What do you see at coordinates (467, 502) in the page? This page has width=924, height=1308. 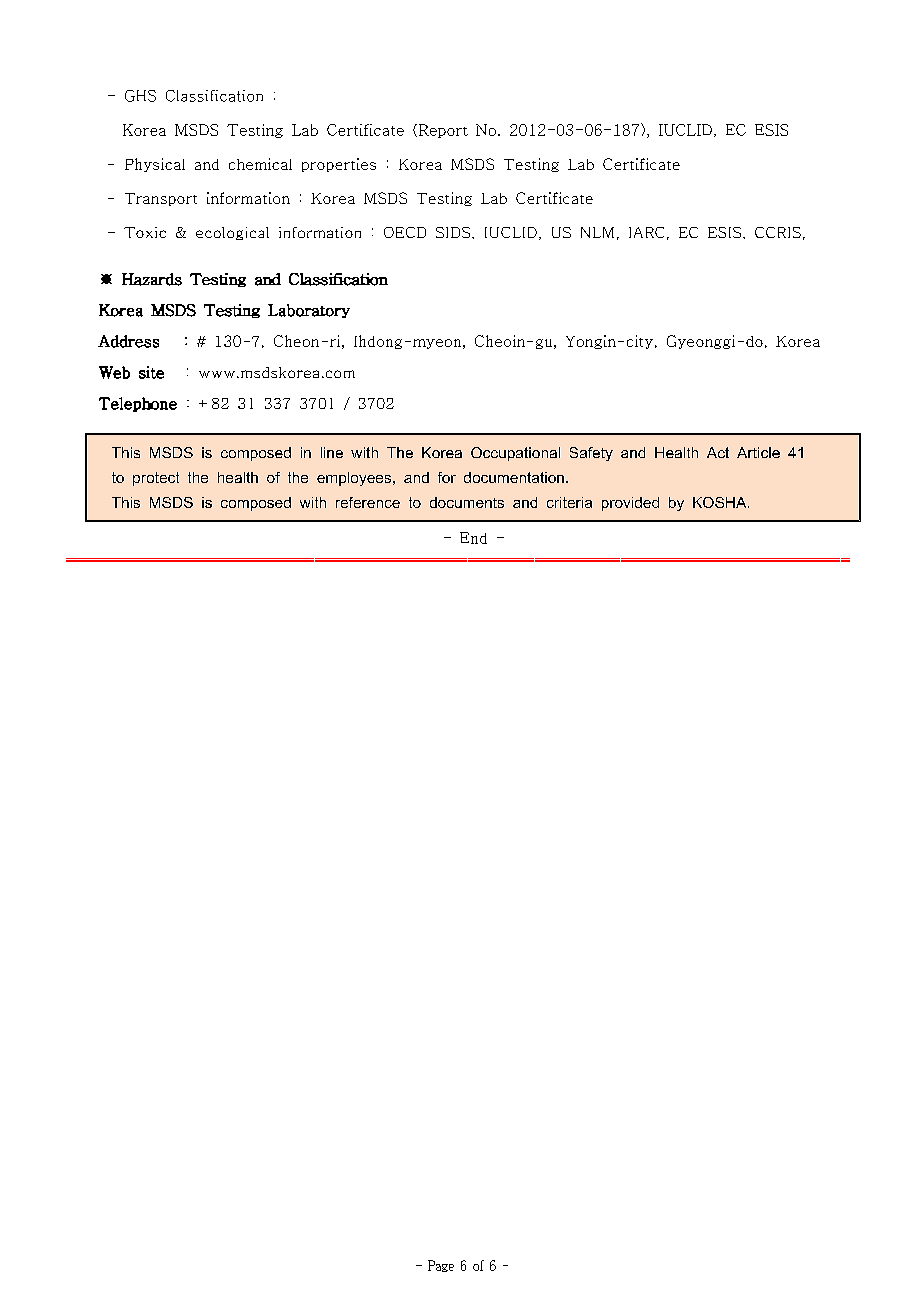 I see `documents` at bounding box center [467, 502].
